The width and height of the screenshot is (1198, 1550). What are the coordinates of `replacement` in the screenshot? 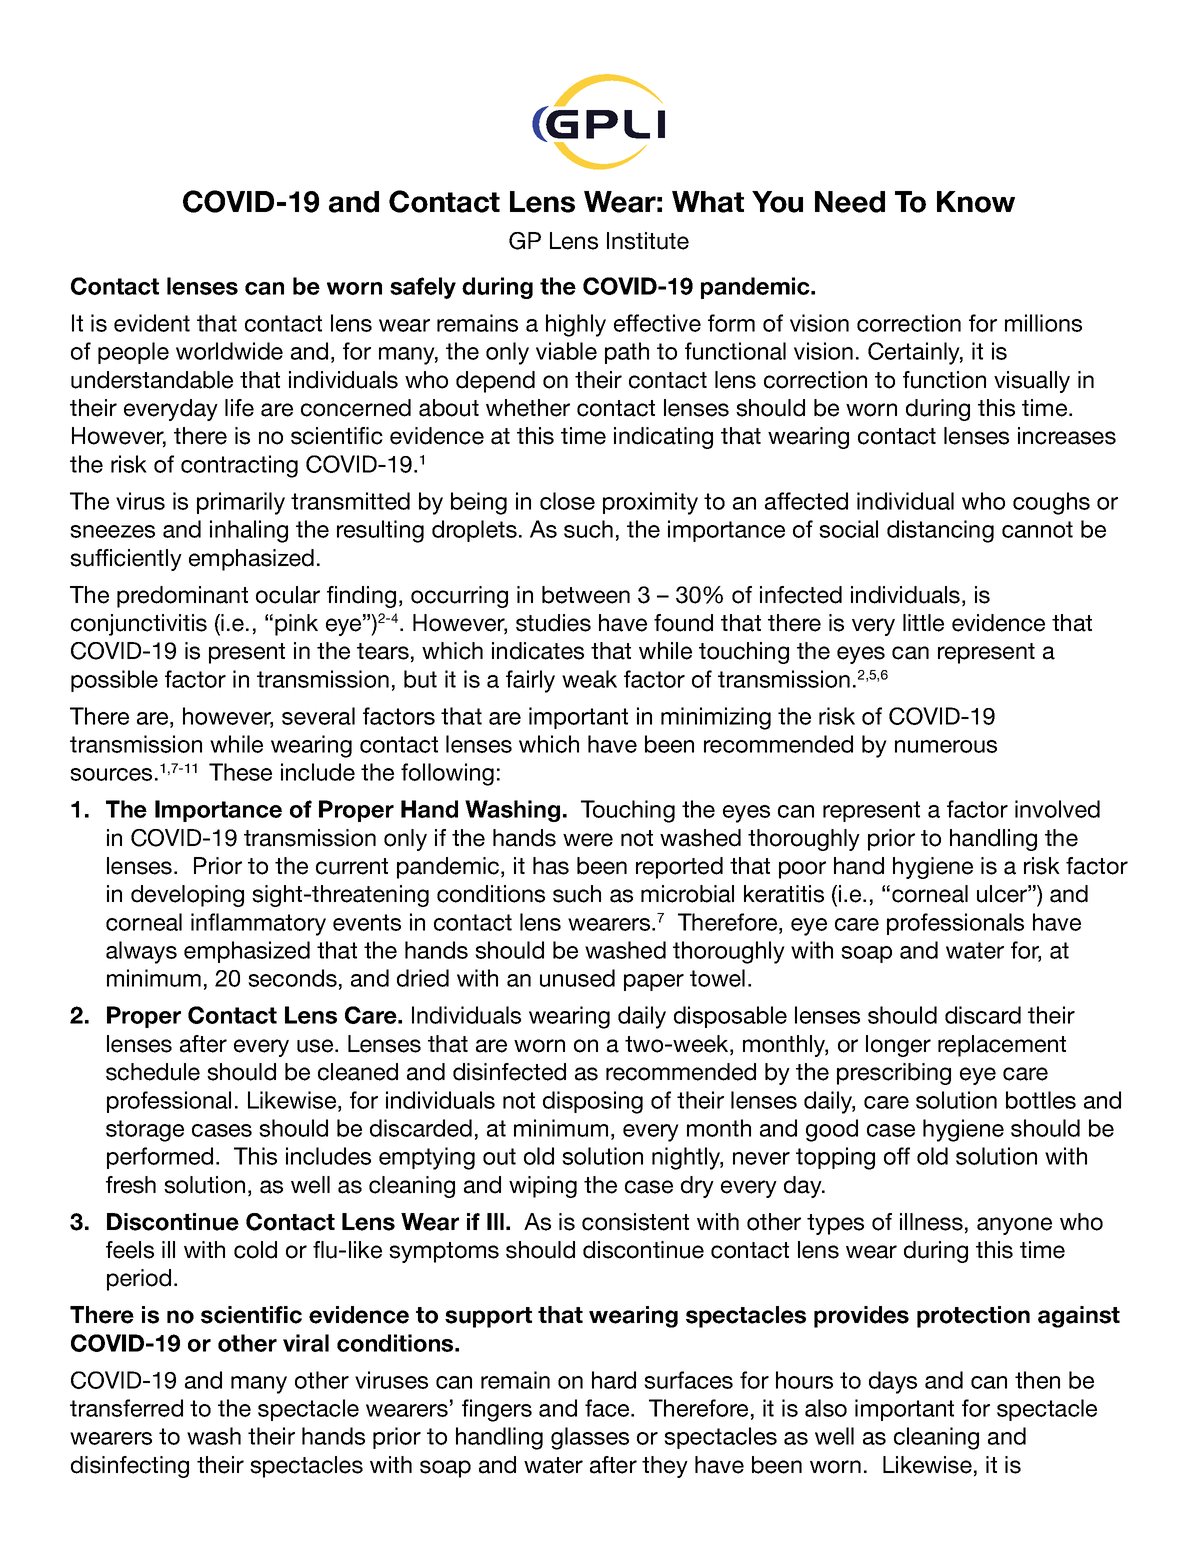 It's located at (1002, 1046).
